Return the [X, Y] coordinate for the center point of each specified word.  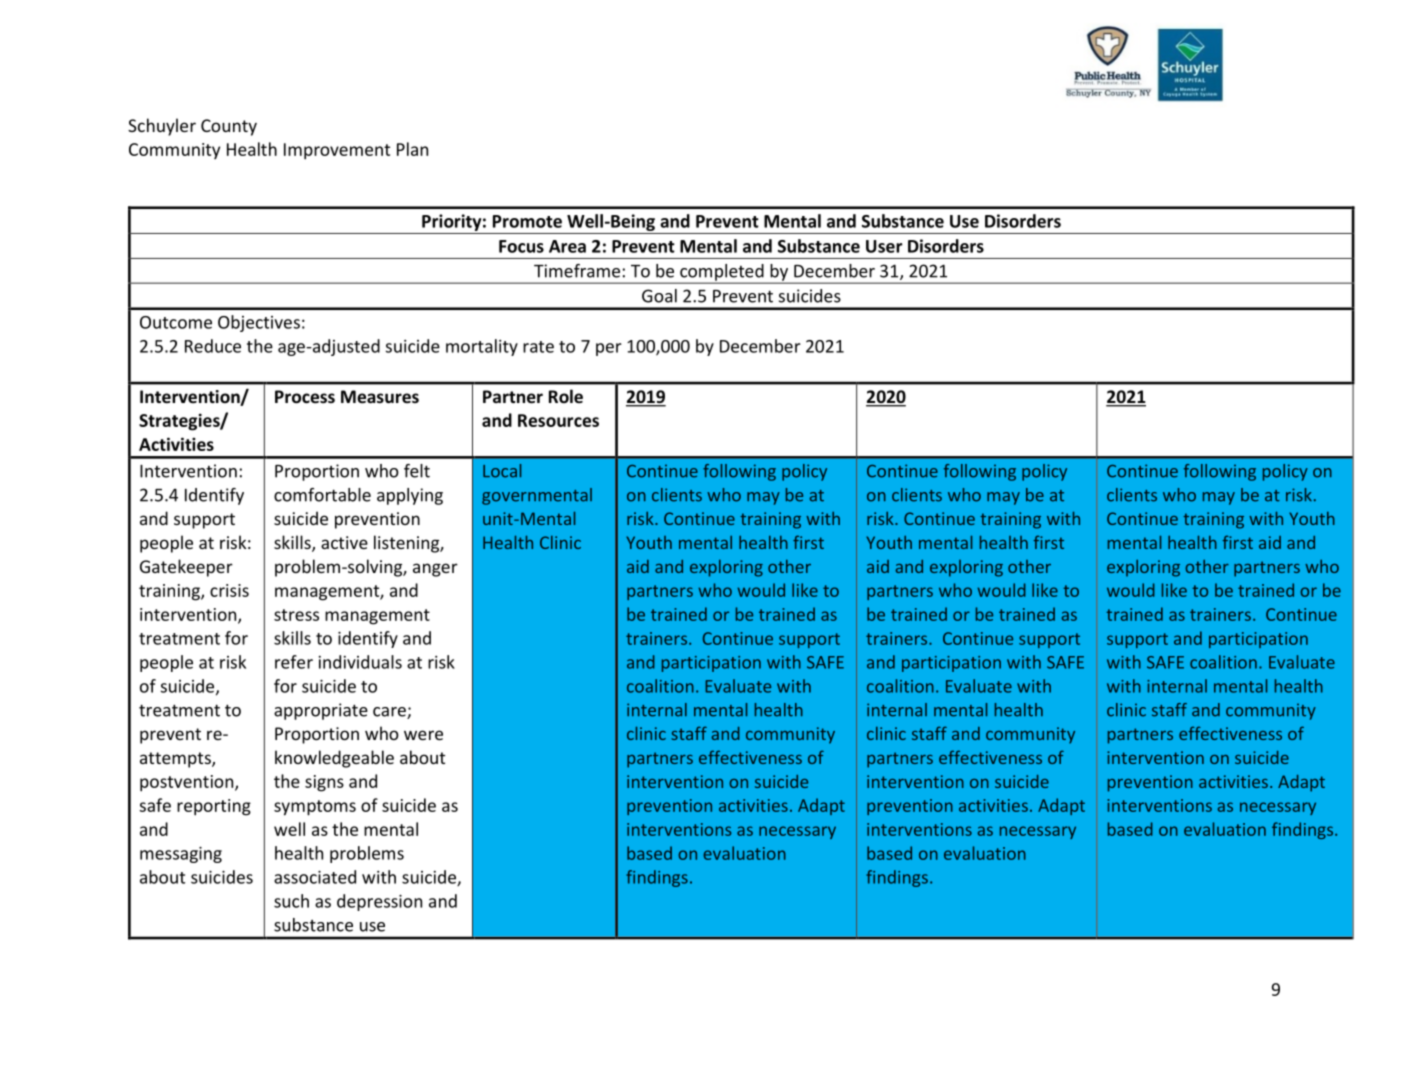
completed [722, 273]
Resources [558, 420]
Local [502, 471]
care [390, 713]
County [229, 127]
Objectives [259, 323]
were [423, 735]
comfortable [322, 495]
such [291, 901]
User [884, 246]
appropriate [321, 711]
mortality [482, 347]
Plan [412, 149]
